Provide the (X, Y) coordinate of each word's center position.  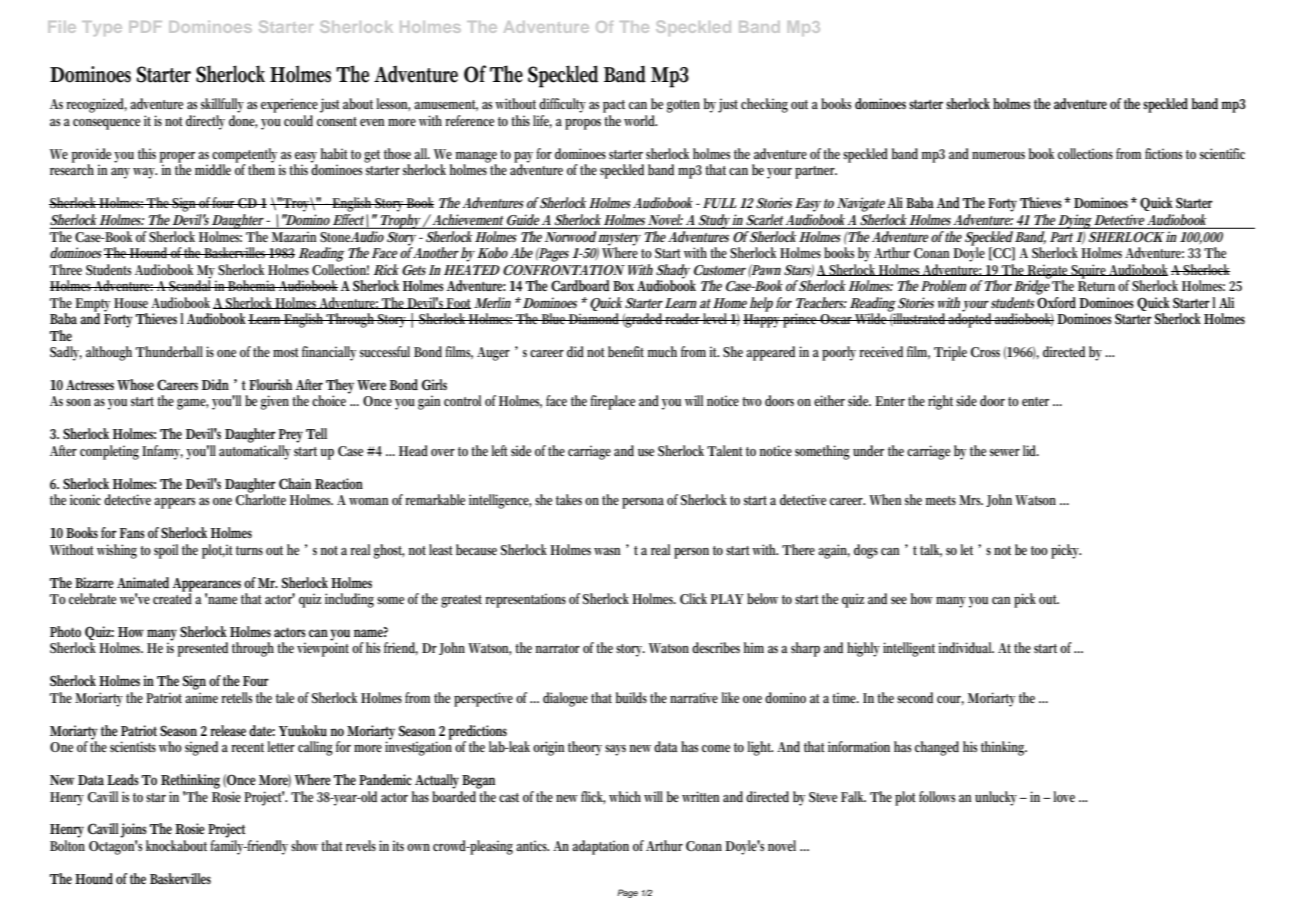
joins (134, 832)
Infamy (162, 452)
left (499, 450)
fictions (1163, 153)
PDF (145, 27)
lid (1031, 450)
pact (614, 106)
